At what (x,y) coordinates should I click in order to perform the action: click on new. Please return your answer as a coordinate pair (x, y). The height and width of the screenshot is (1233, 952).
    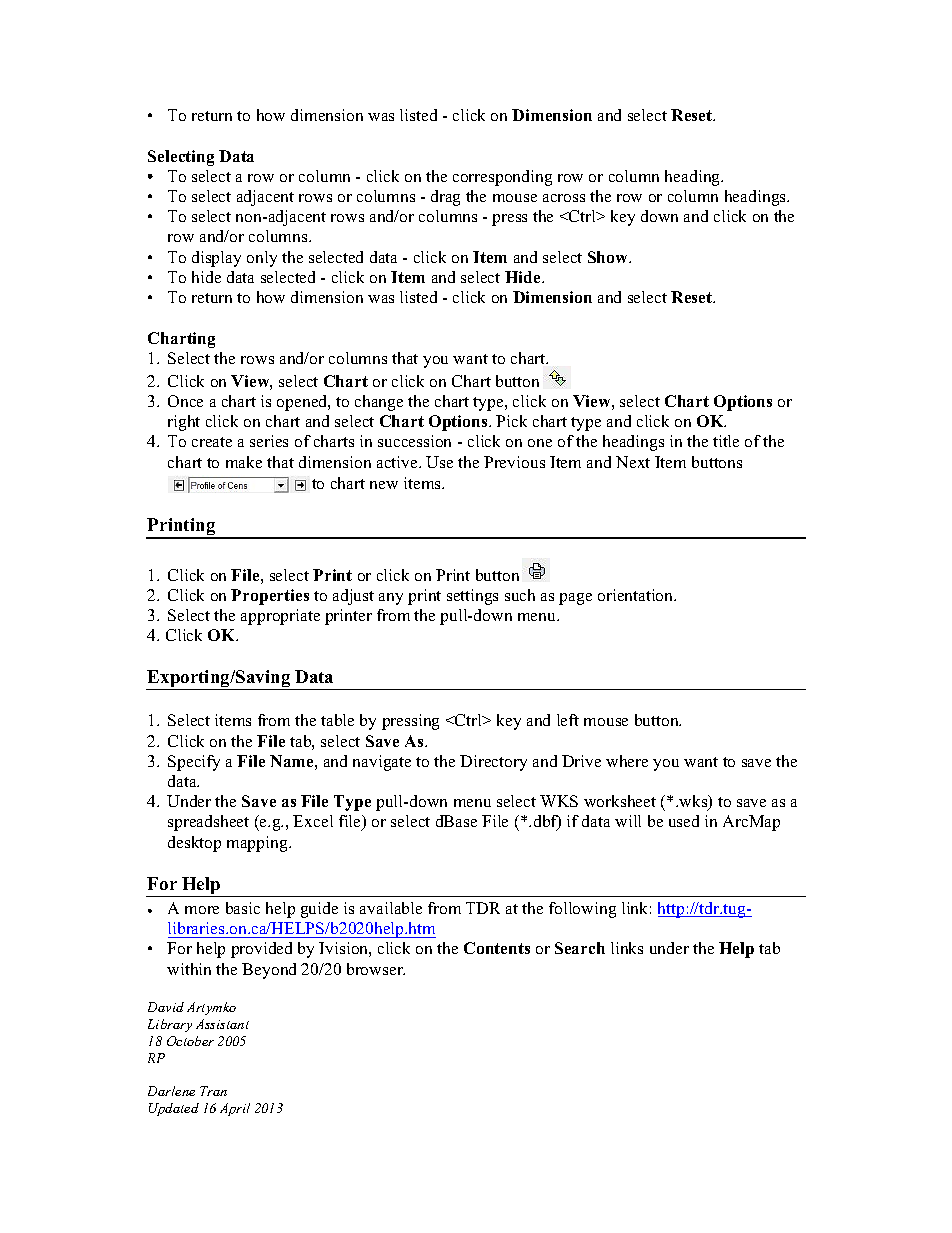
    Looking at the image, I should click on (384, 485).
